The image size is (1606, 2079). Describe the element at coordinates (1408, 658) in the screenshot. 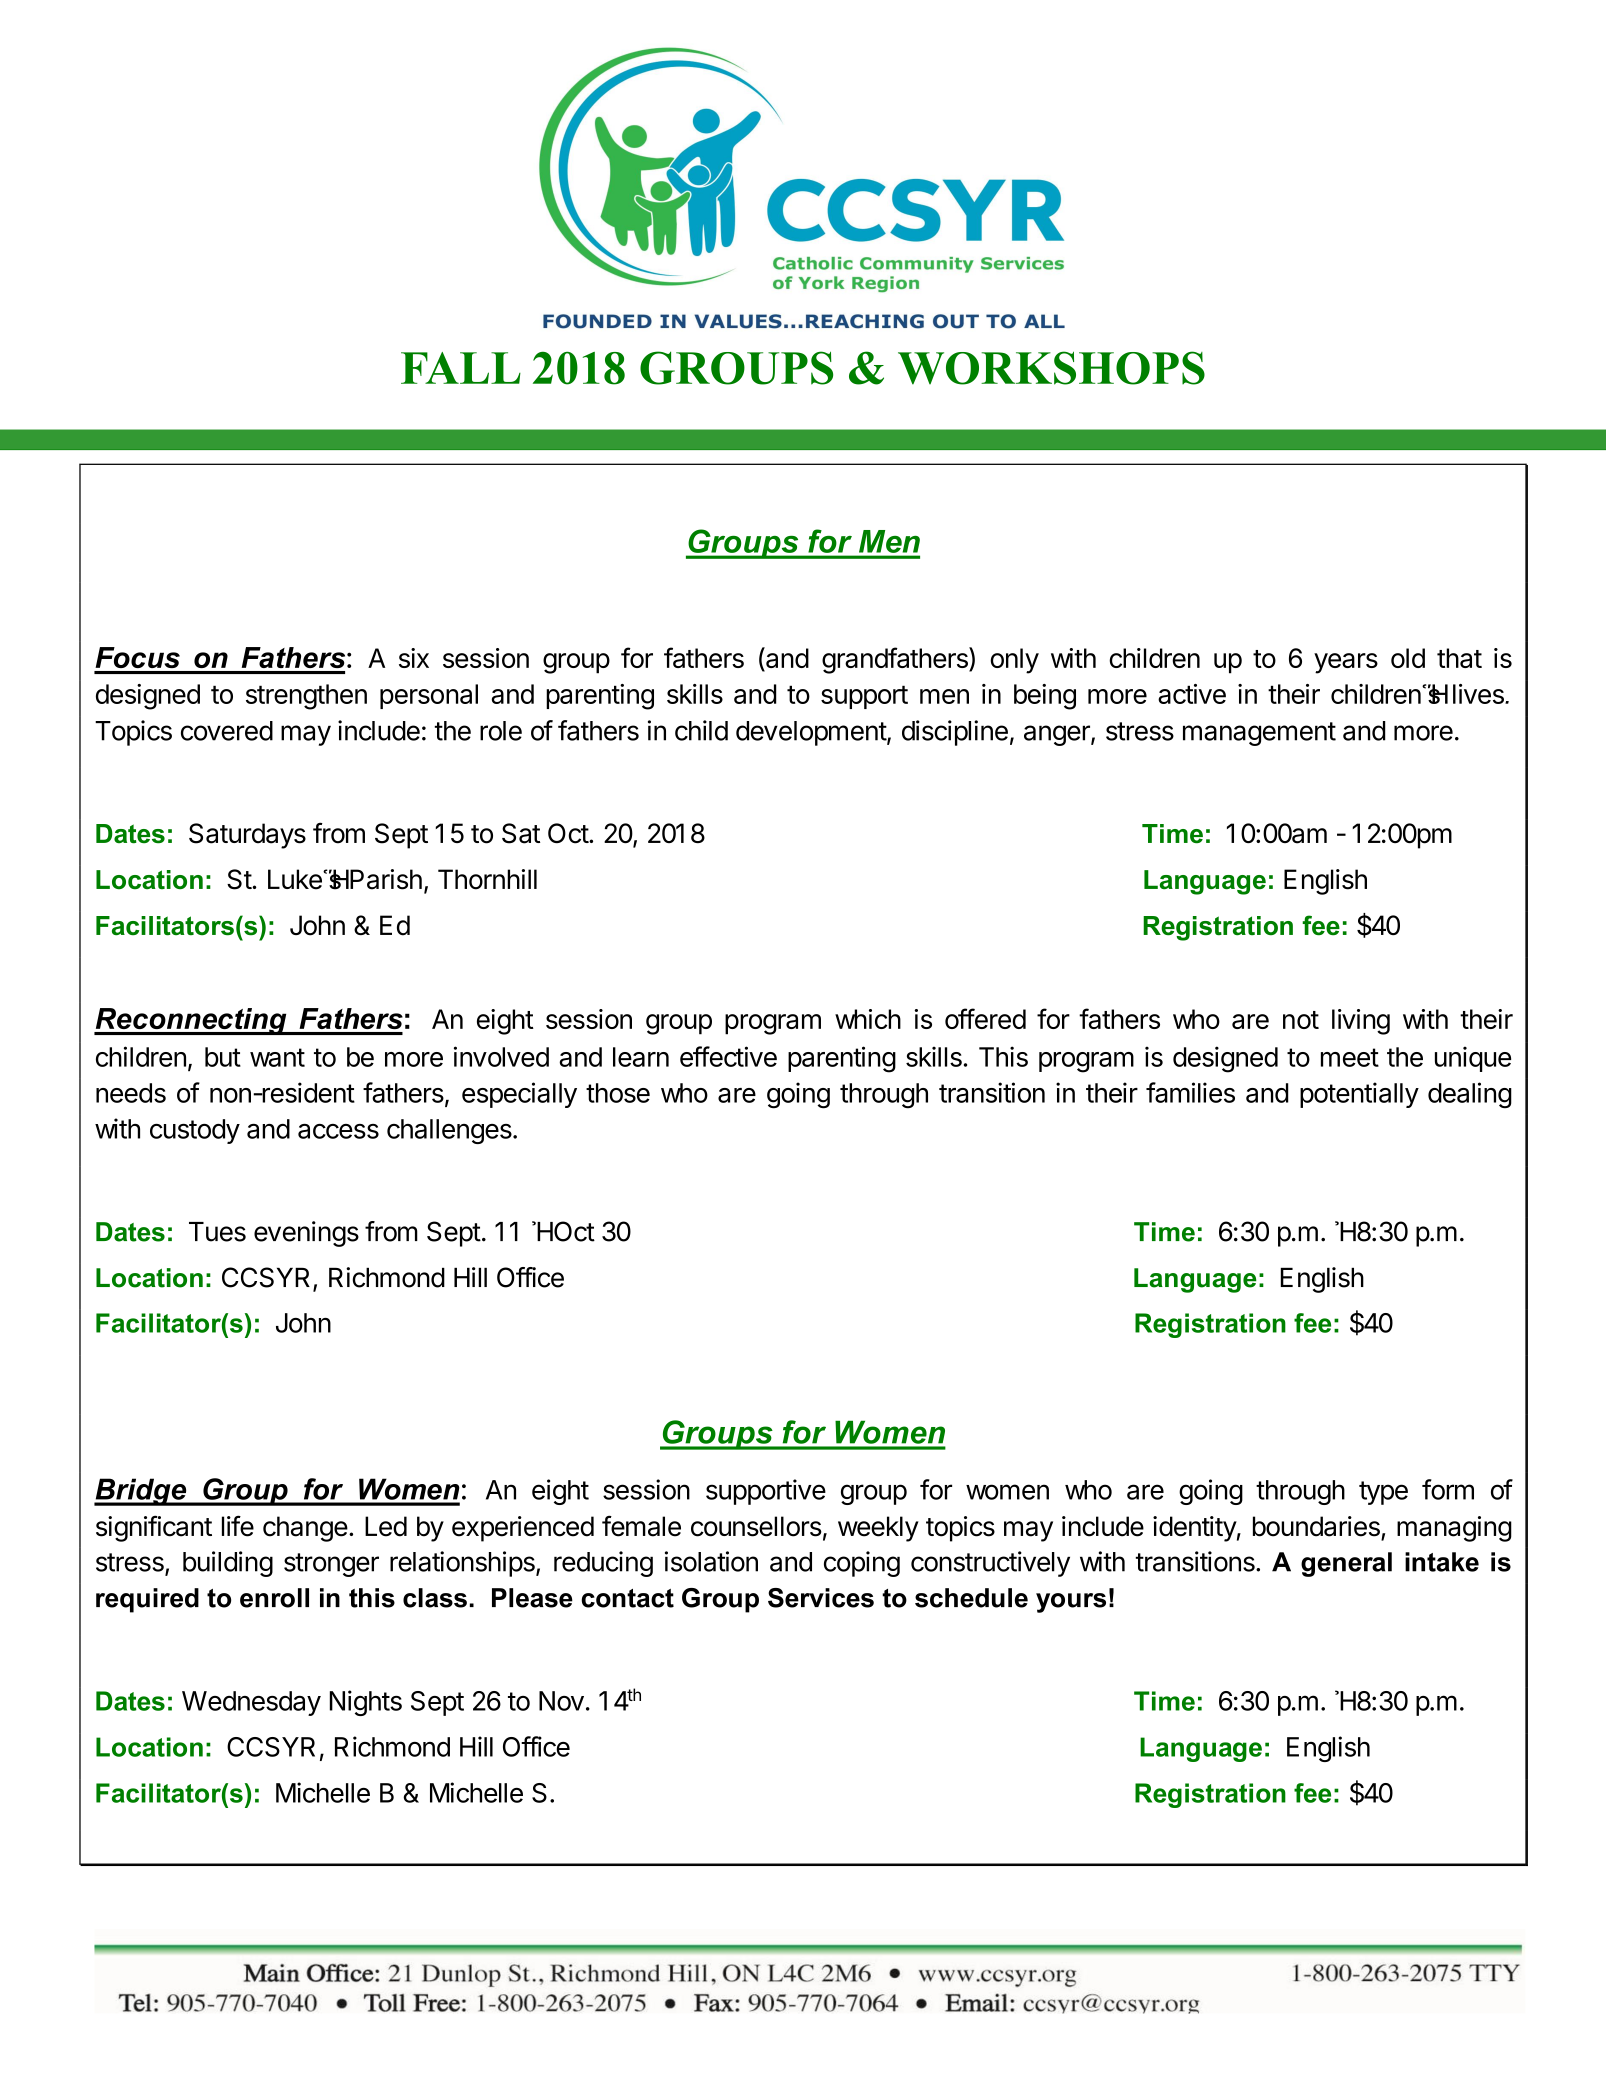

I see `old` at that location.
